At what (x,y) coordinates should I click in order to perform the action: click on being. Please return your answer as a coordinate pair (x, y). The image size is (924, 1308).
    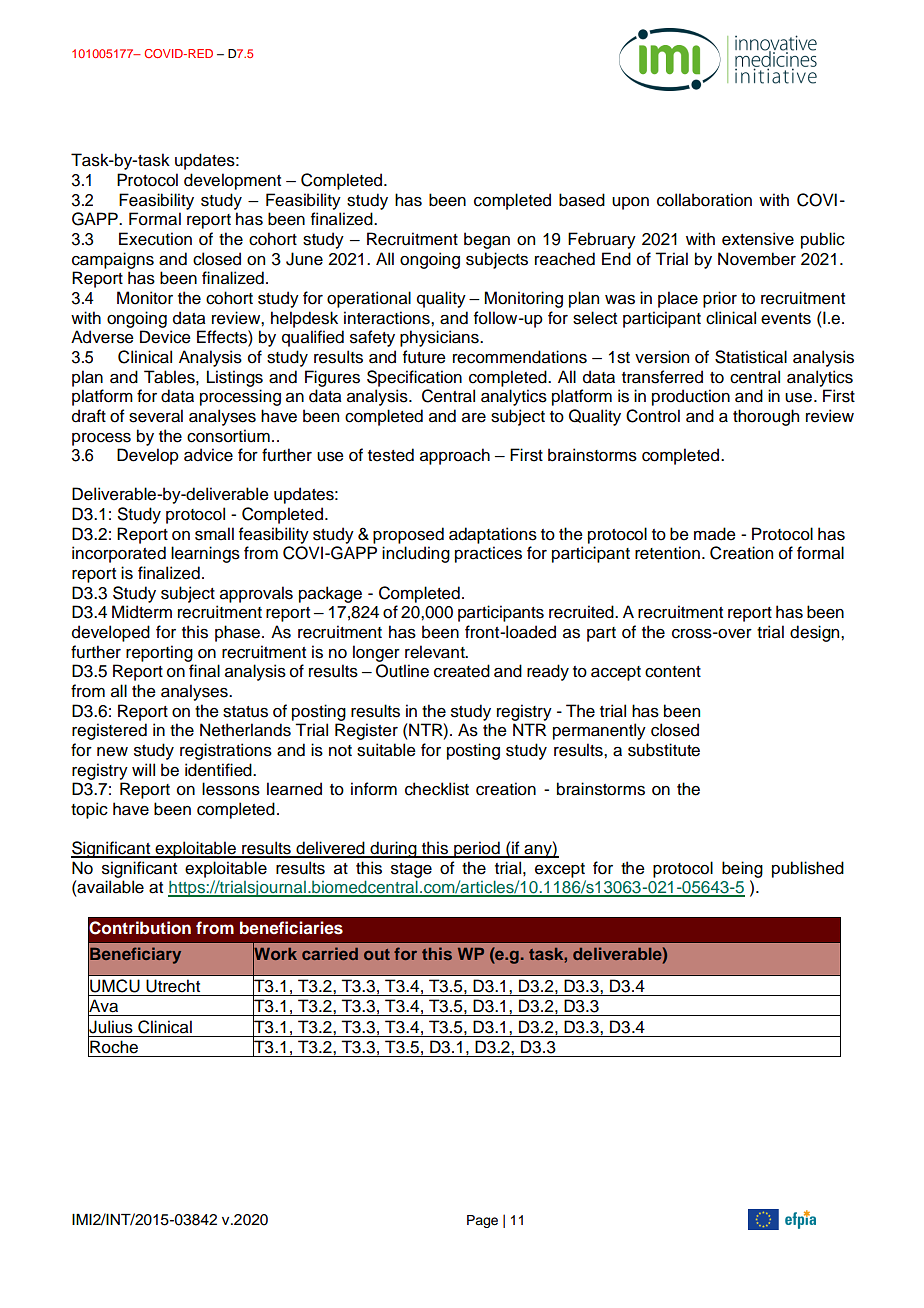
    Looking at the image, I should click on (742, 869).
